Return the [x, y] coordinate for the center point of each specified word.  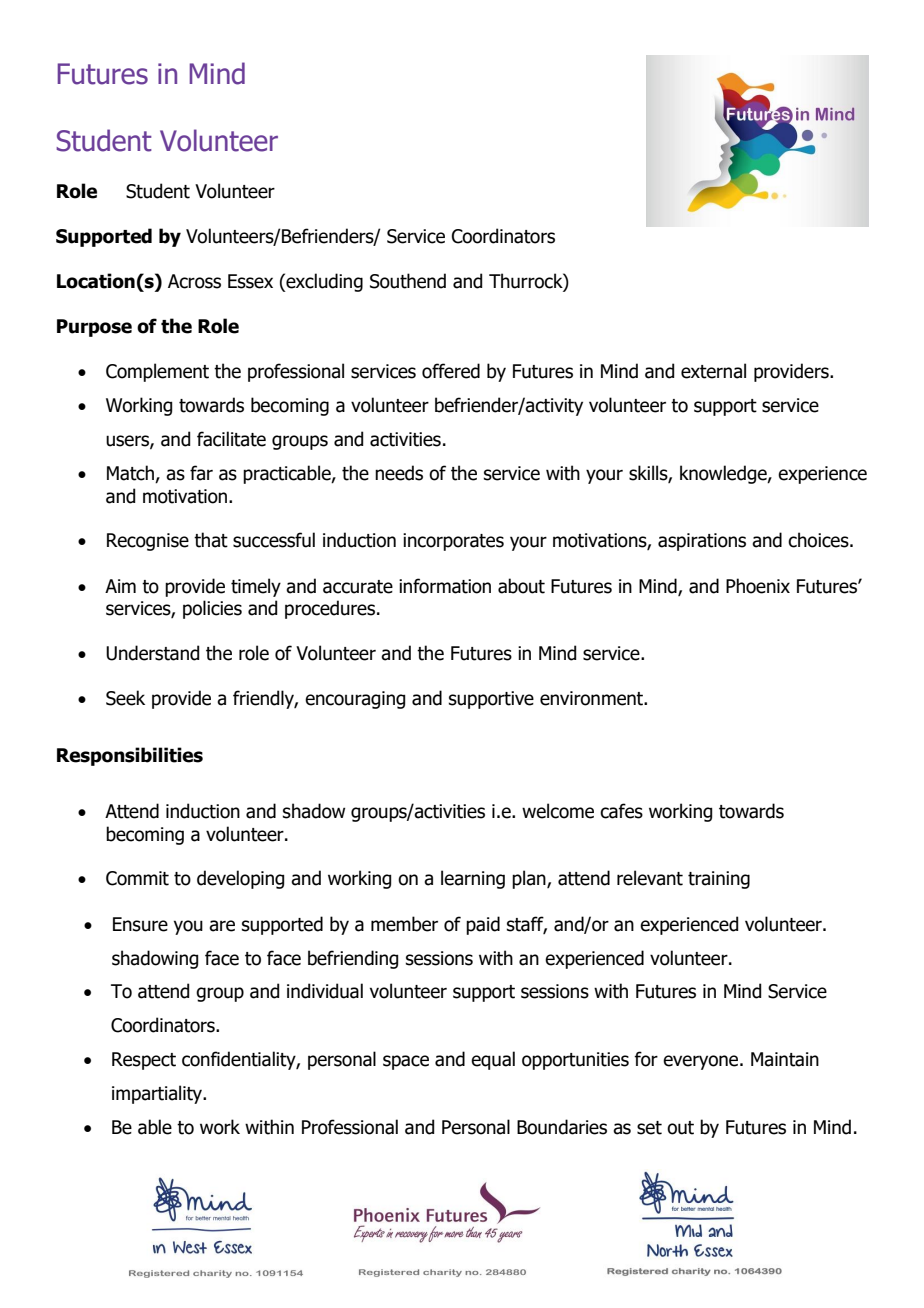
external [713, 371]
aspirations [702, 542]
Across [194, 281]
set [649, 1128]
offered [451, 371]
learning [473, 879]
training [719, 880]
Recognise [148, 542]
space [406, 1062]
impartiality [158, 1094]
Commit [137, 878]
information [445, 586]
